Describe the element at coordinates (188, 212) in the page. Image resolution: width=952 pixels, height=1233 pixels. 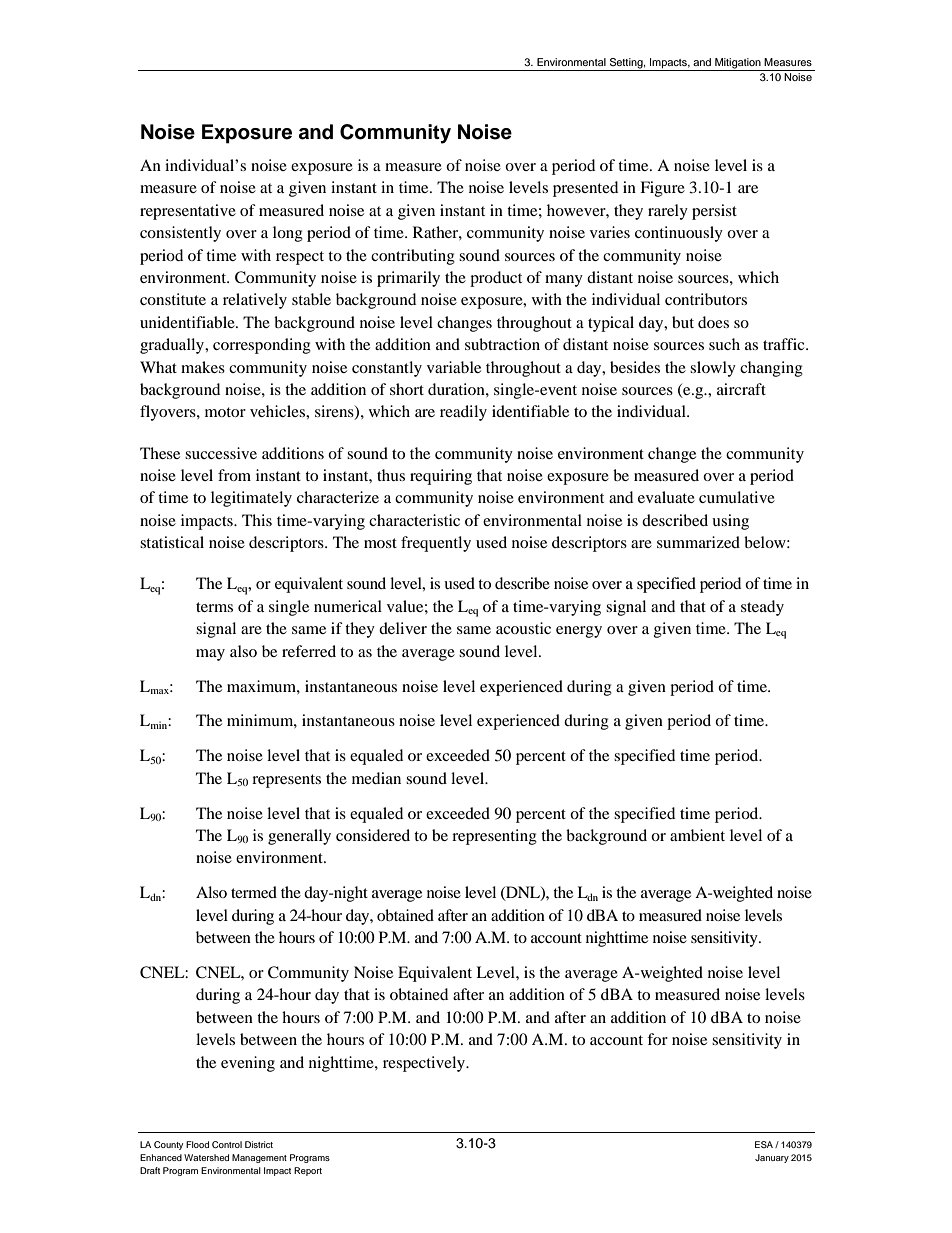
I see `representative` at that location.
